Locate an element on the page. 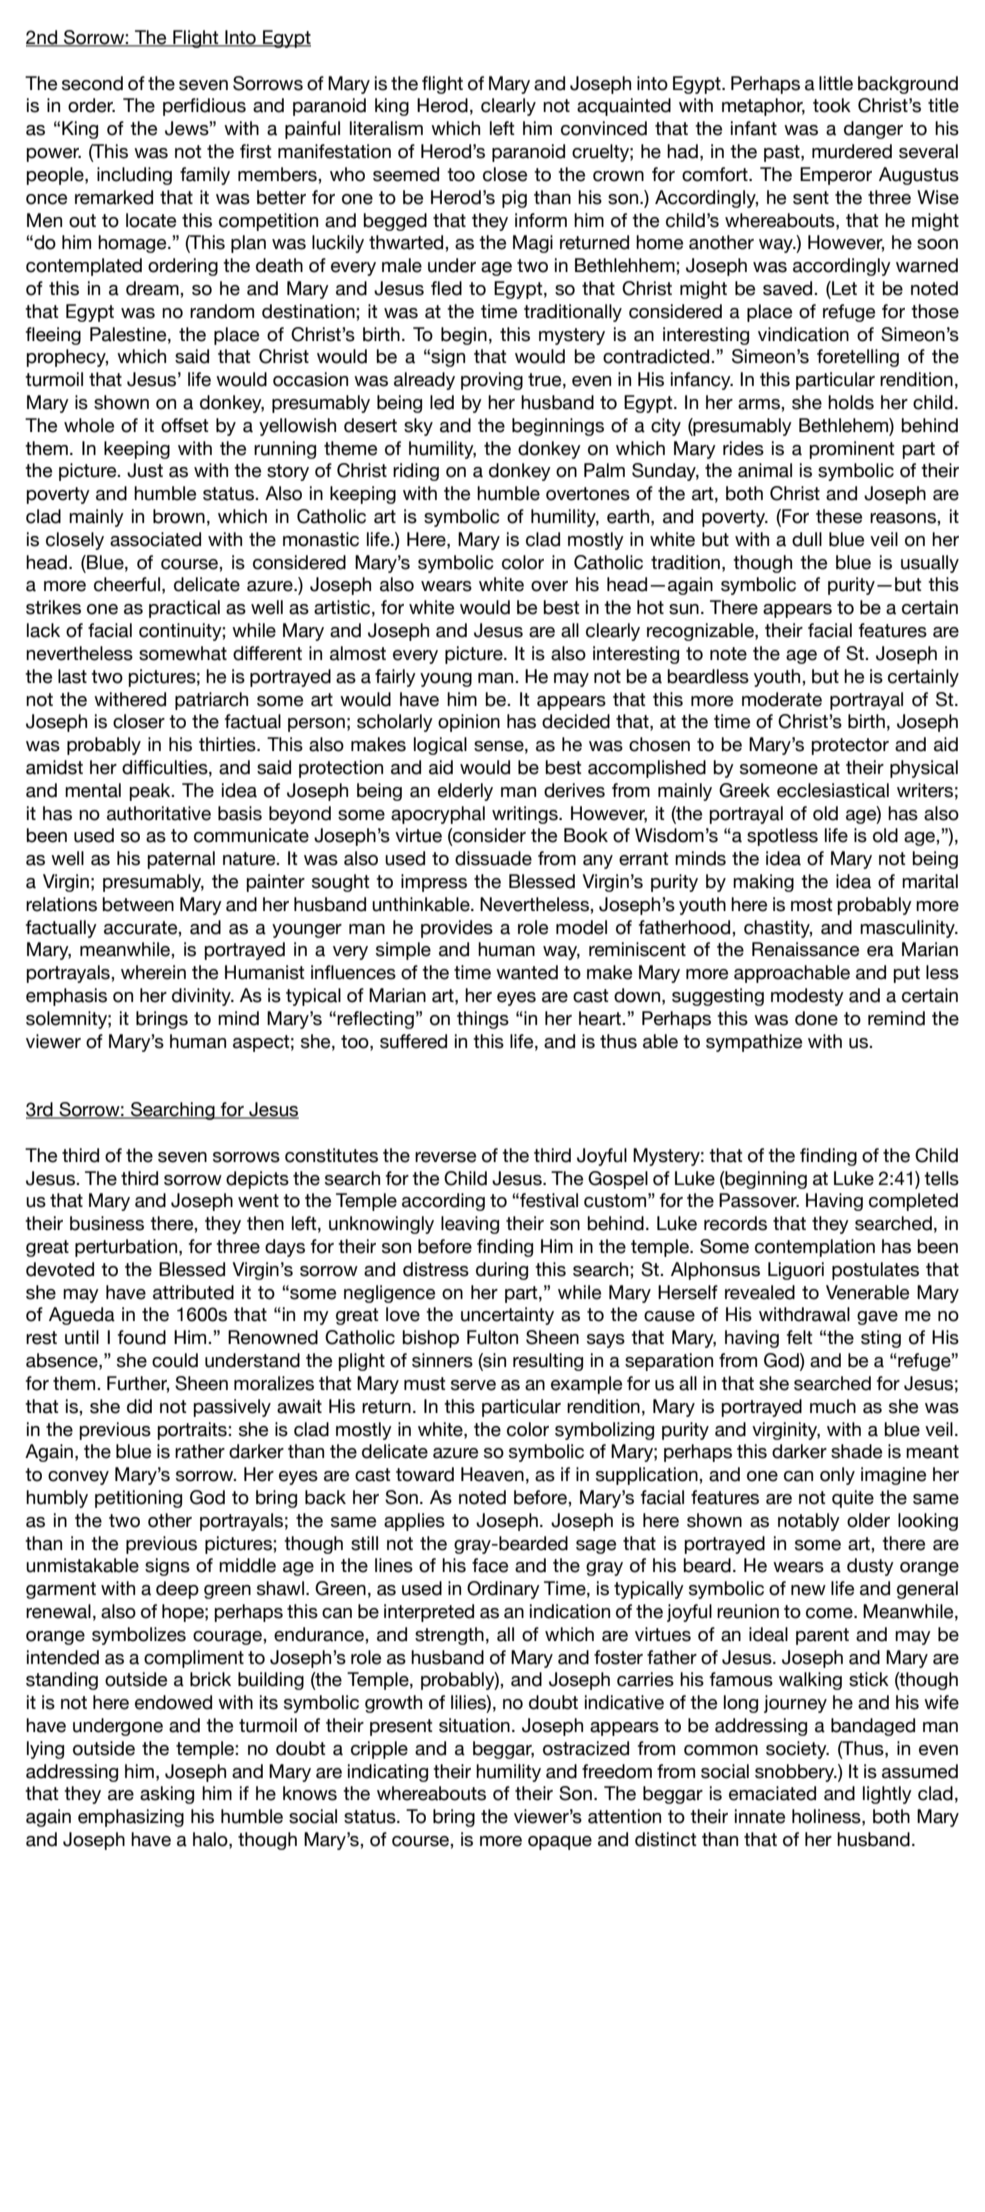 The width and height of the document is (985, 2212). situation is located at coordinates (474, 1725).
